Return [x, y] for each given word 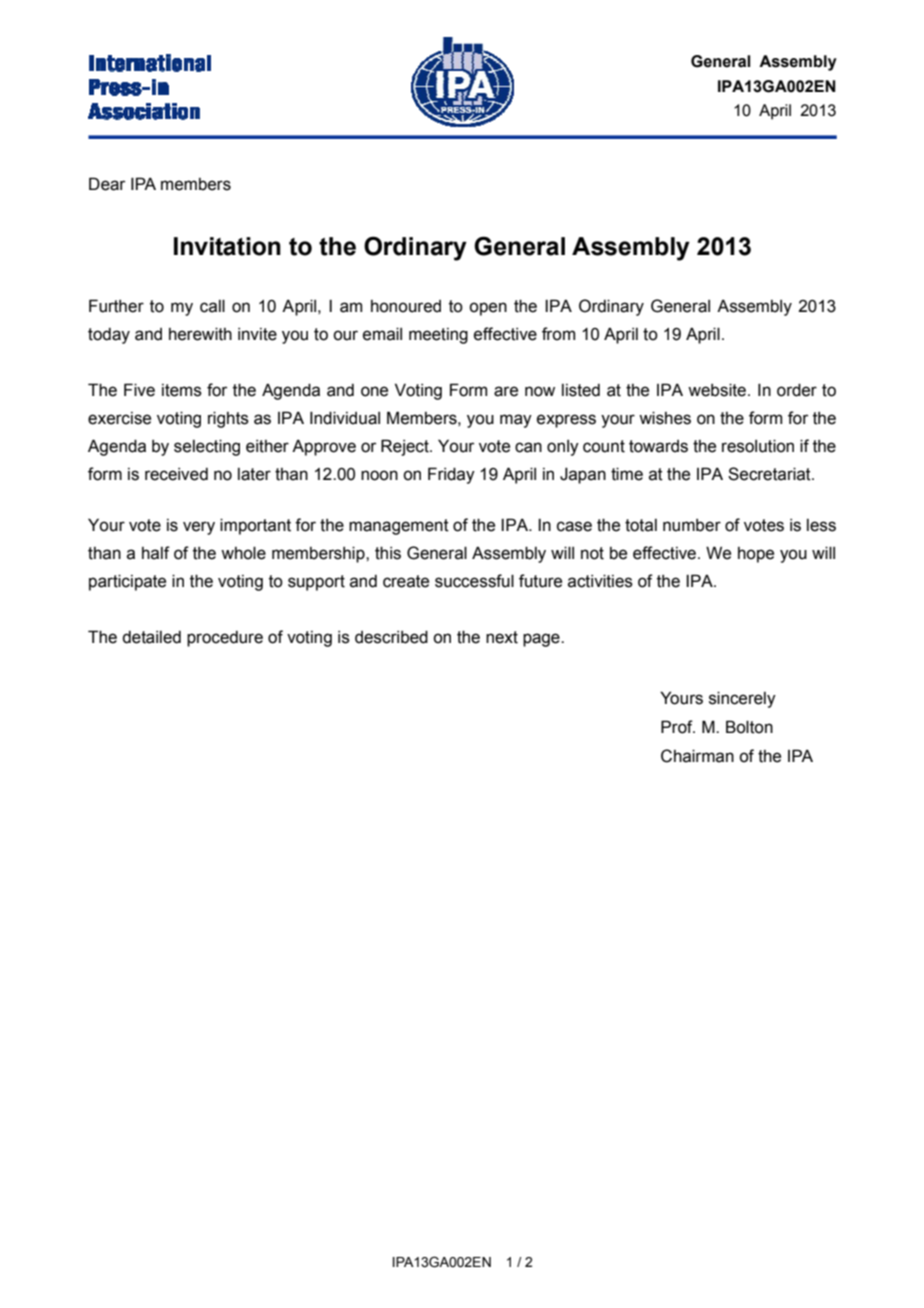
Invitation [227, 246]
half [156, 553]
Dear [107, 184]
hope [756, 555]
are [506, 391]
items [182, 390]
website [717, 390]
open [488, 309]
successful [474, 581]
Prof [678, 727]
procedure [225, 639]
